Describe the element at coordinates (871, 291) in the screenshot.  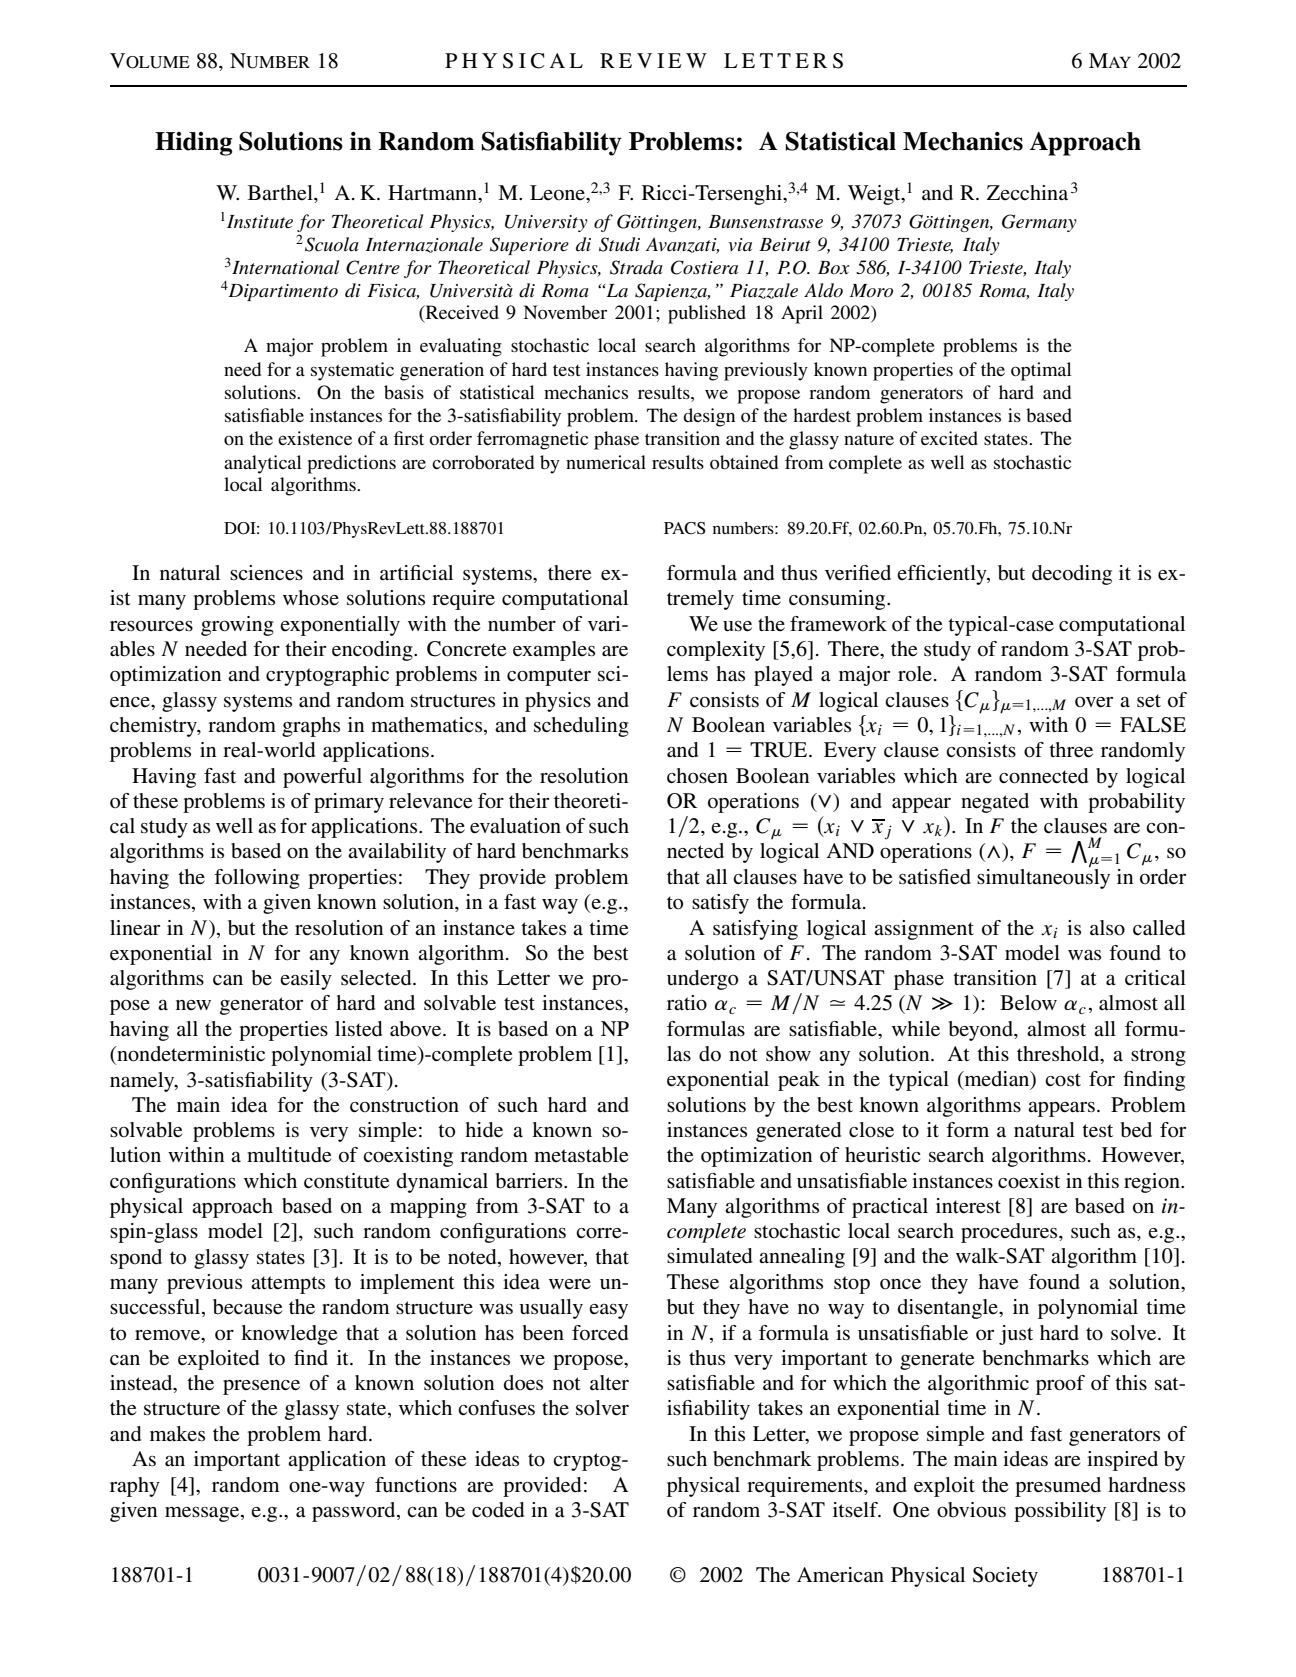
I see `Moro` at that location.
